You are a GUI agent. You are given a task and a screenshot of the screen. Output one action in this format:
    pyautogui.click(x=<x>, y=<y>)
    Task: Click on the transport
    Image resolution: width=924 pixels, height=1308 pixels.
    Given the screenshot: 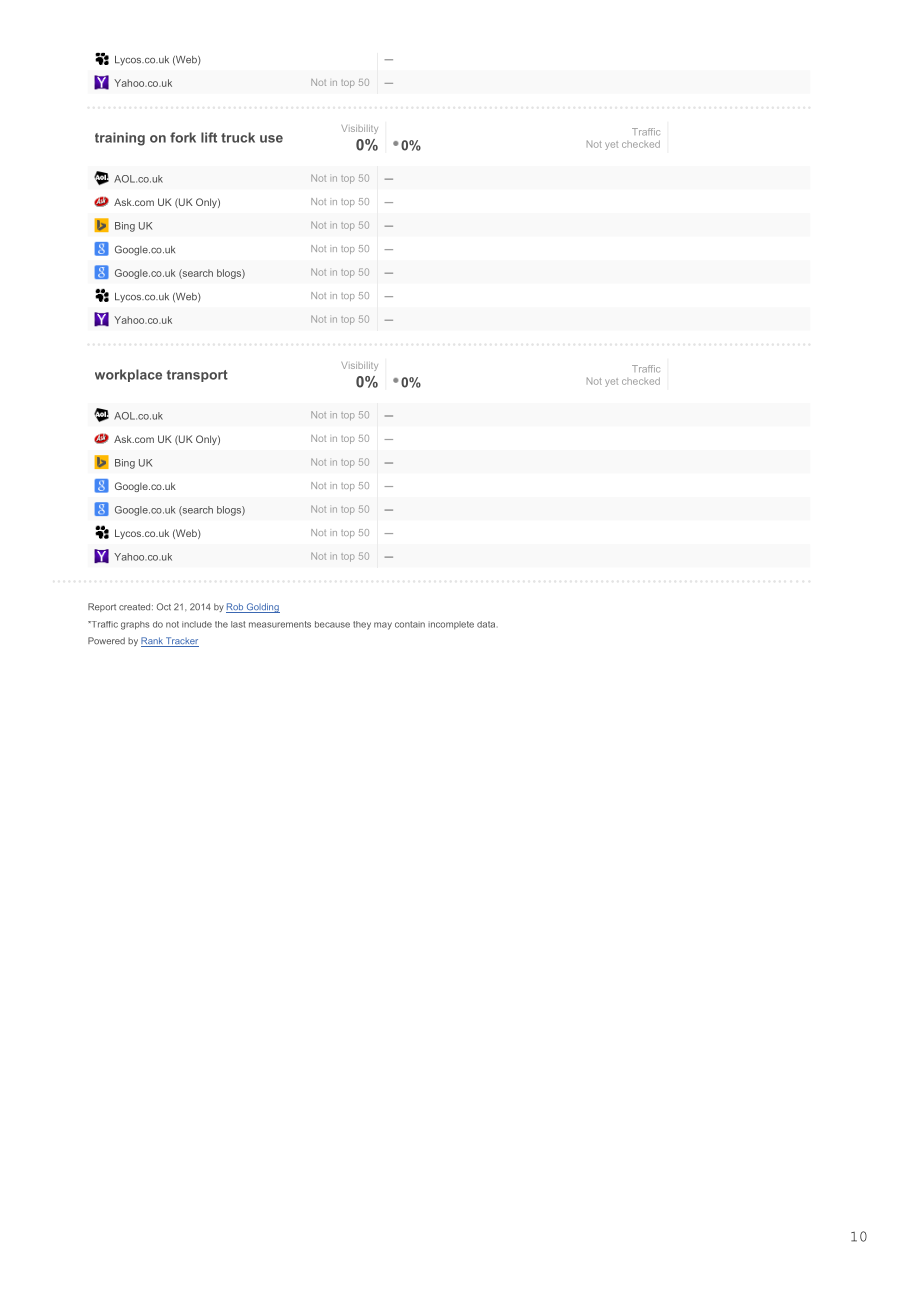 What is the action you would take?
    pyautogui.click(x=197, y=376)
